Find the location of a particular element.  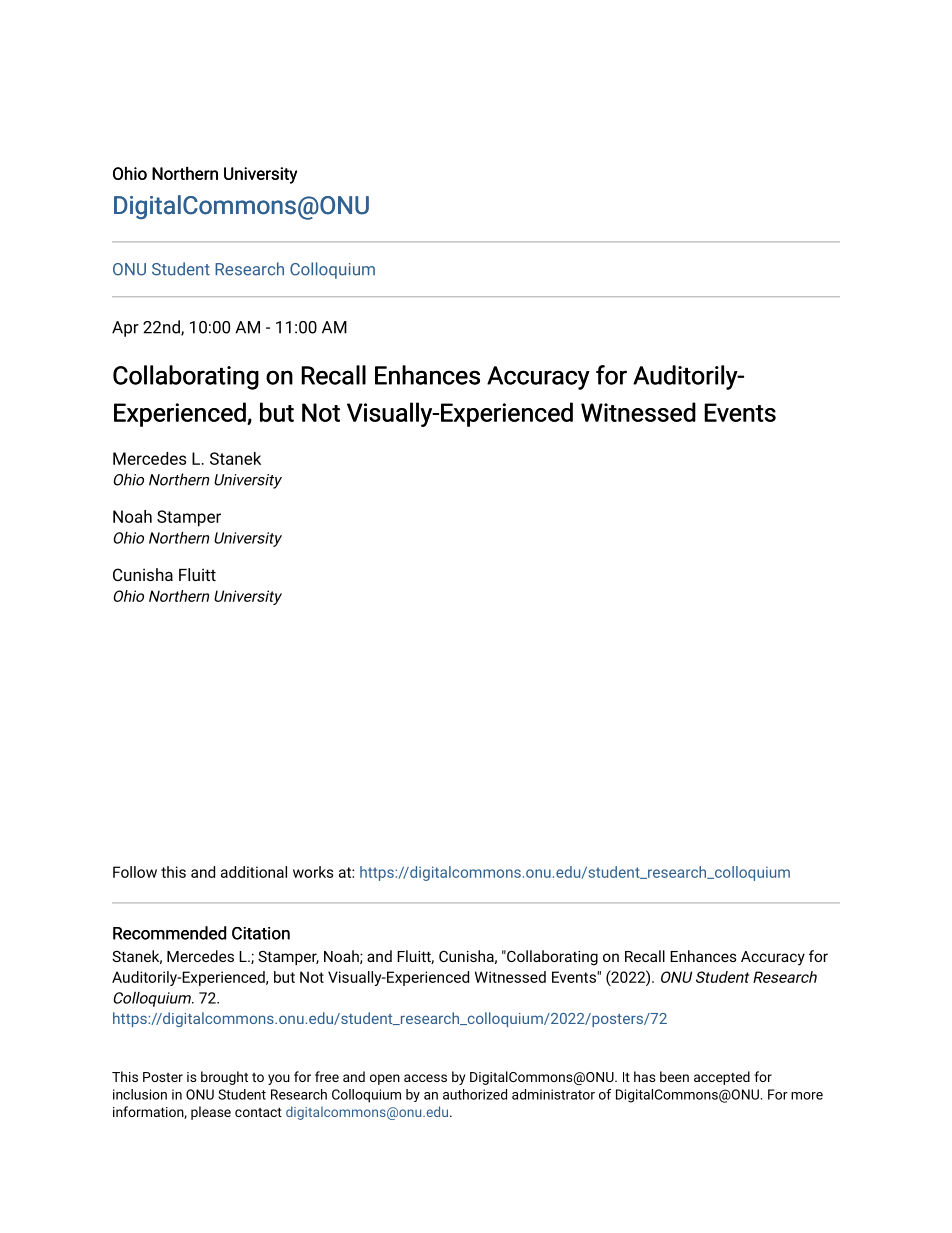

authorized is located at coordinates (475, 1094).
